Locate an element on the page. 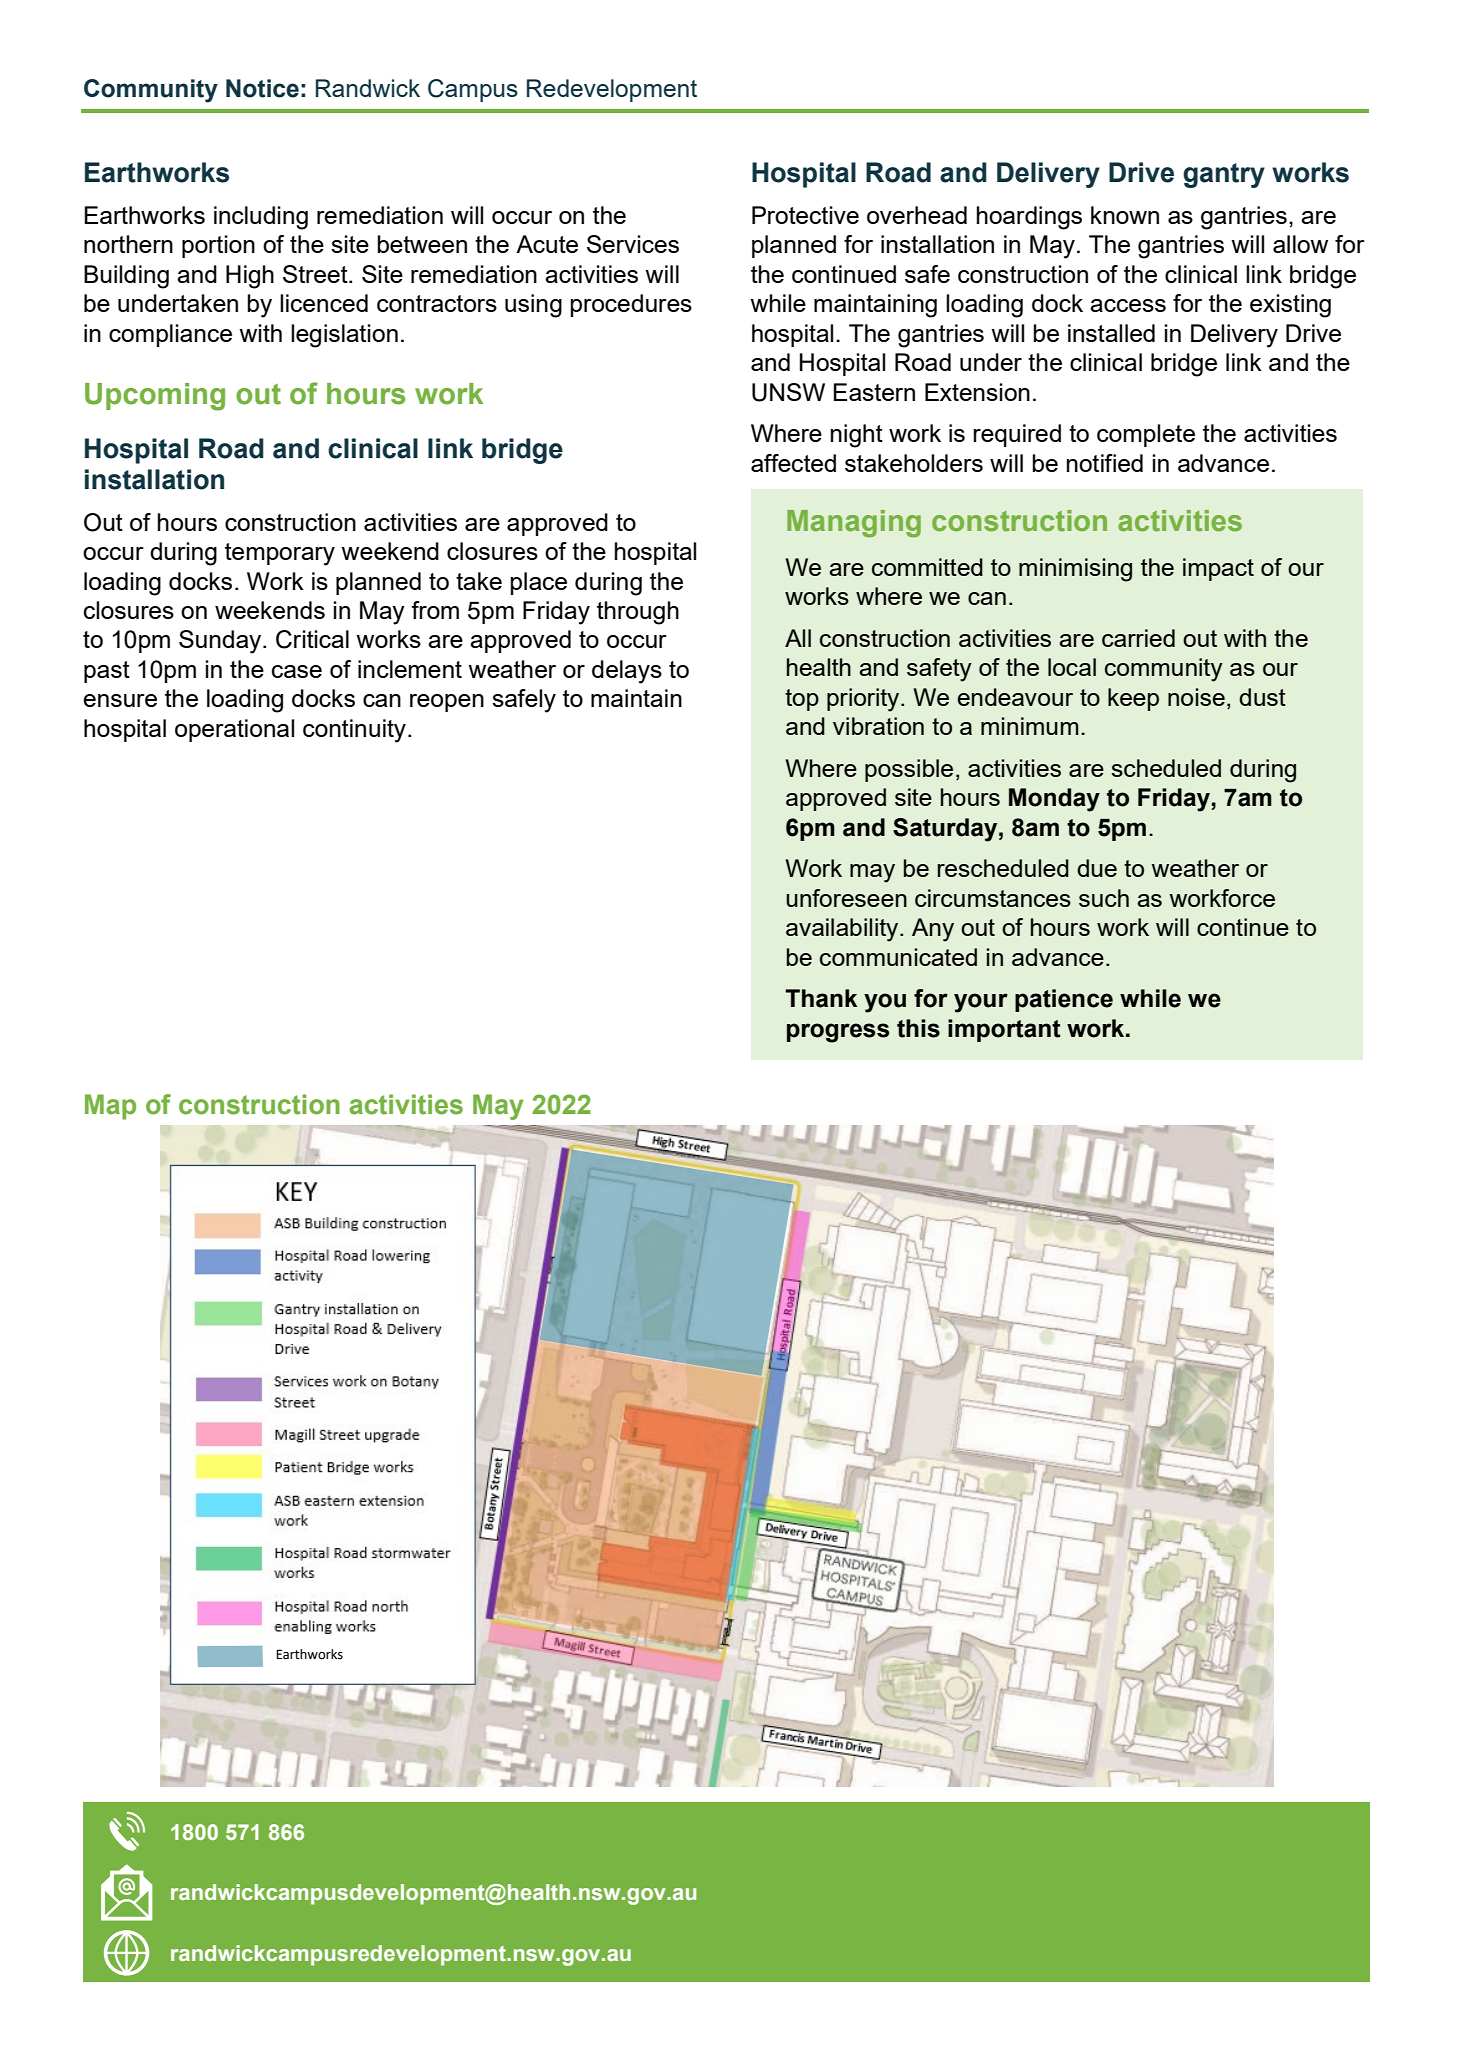  installed is located at coordinates (1111, 333).
